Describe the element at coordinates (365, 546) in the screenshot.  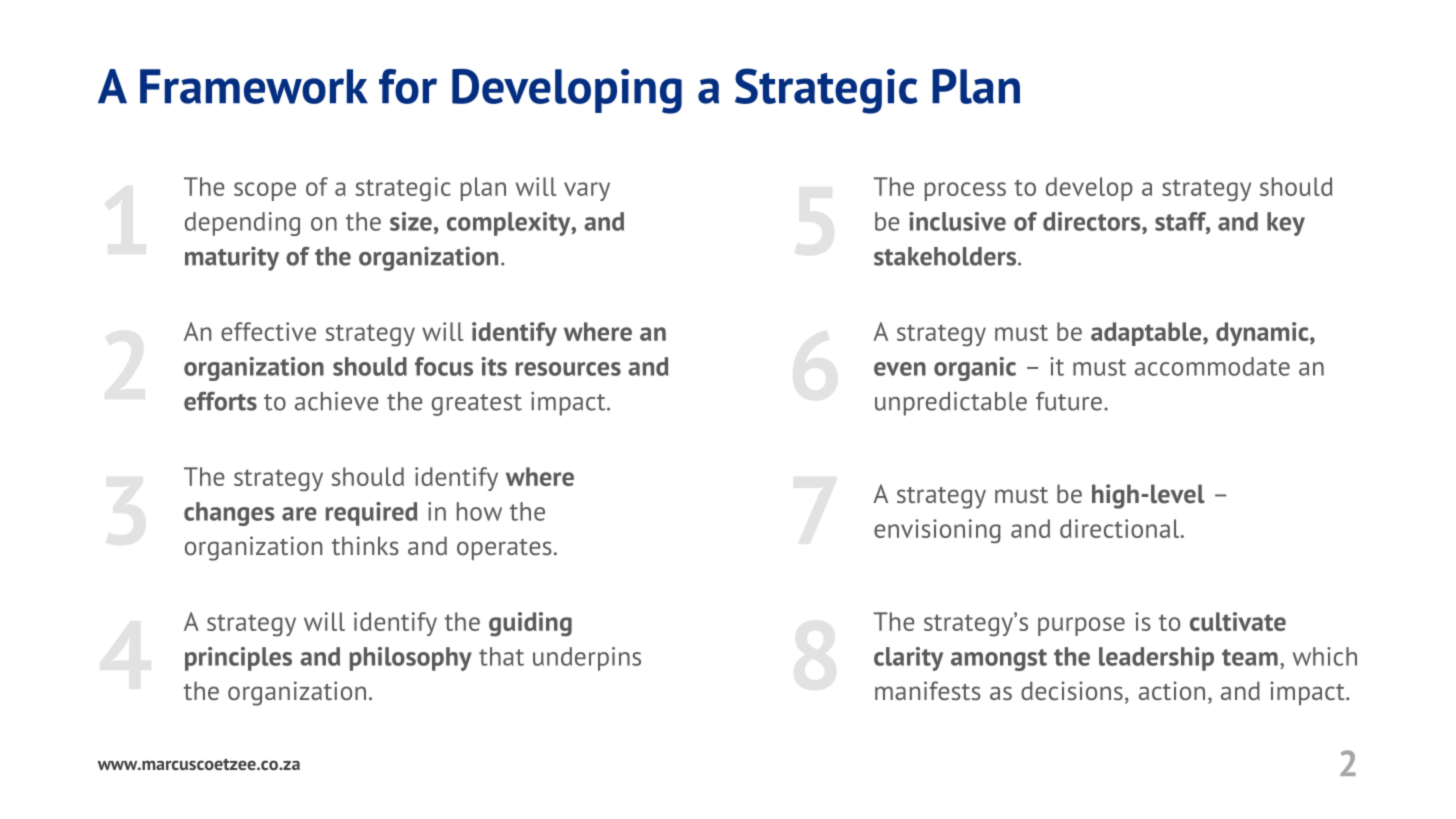
I see `thinks` at that location.
